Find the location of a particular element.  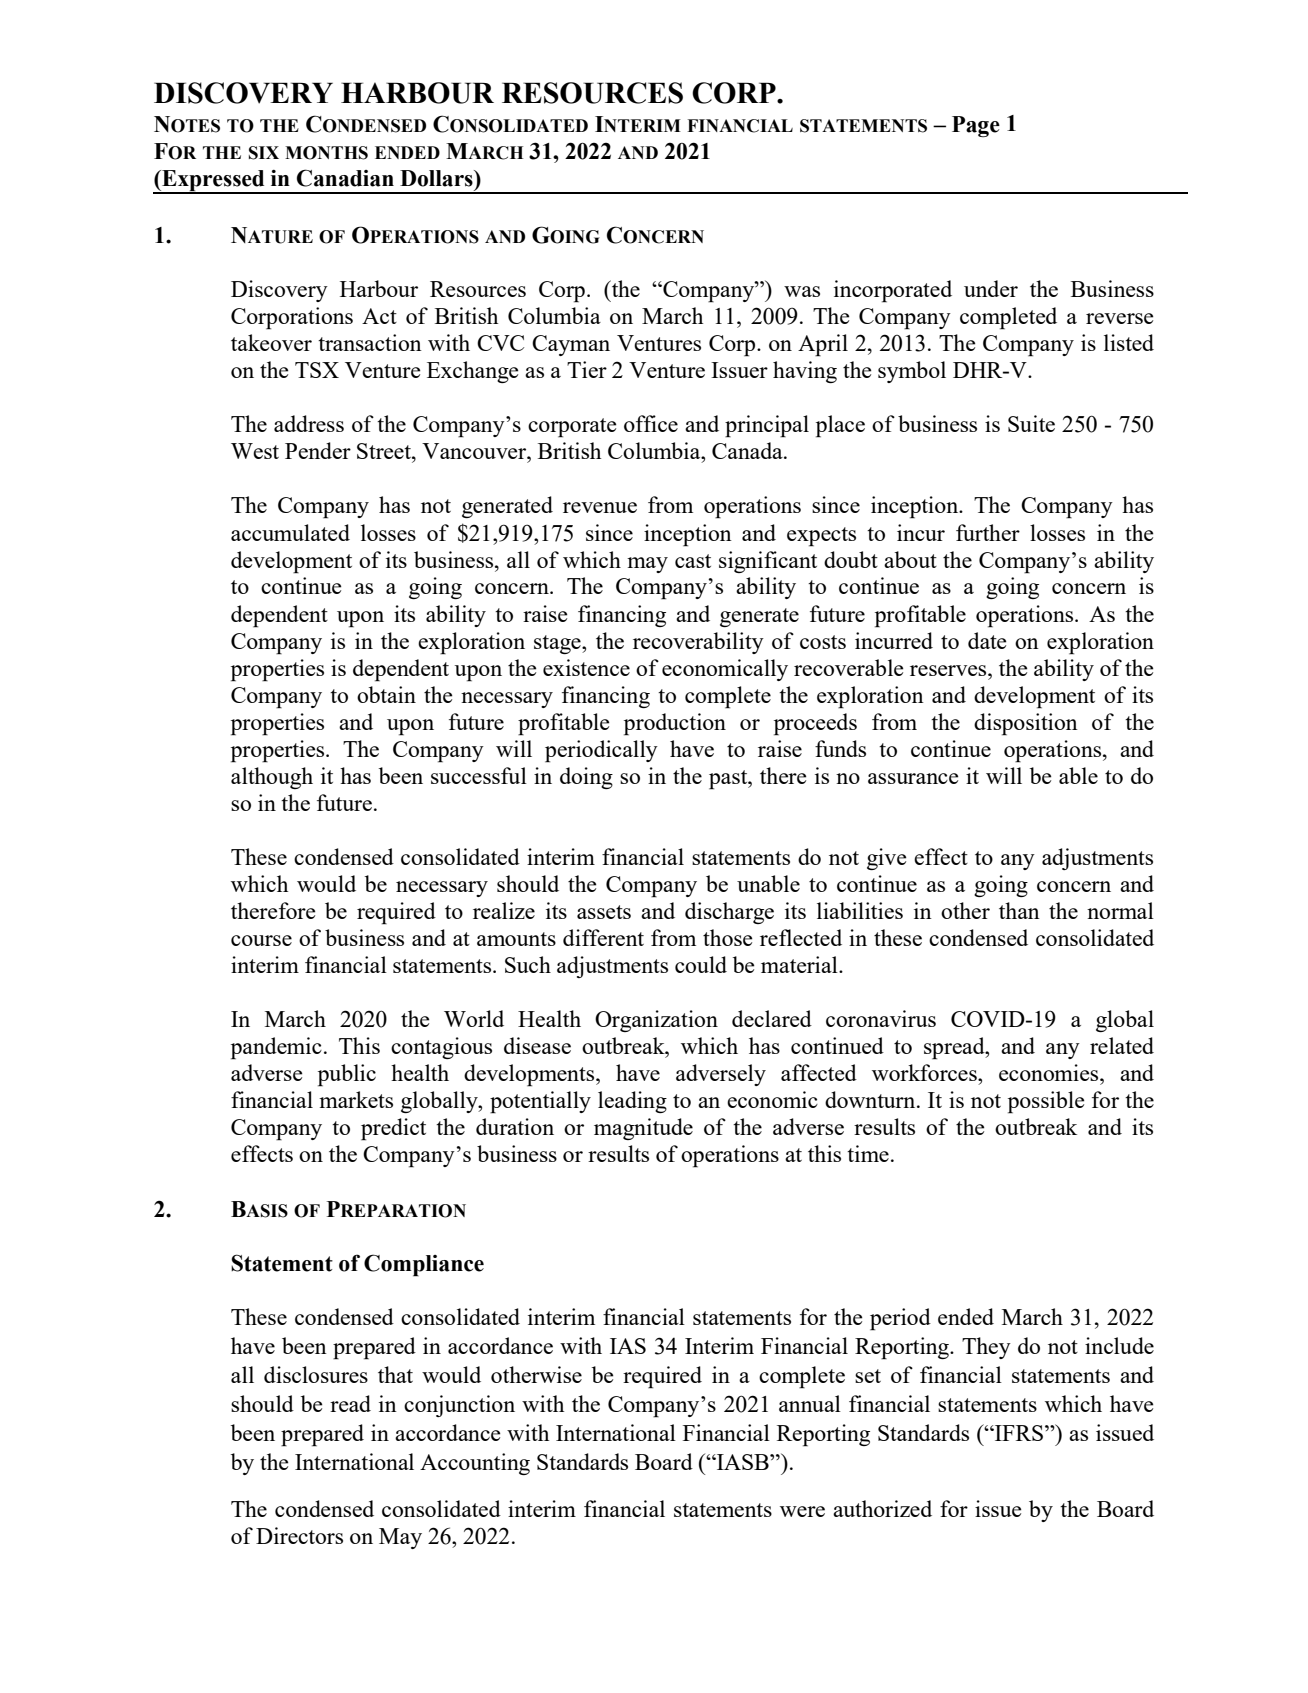

MONTHS is located at coordinates (326, 153).
